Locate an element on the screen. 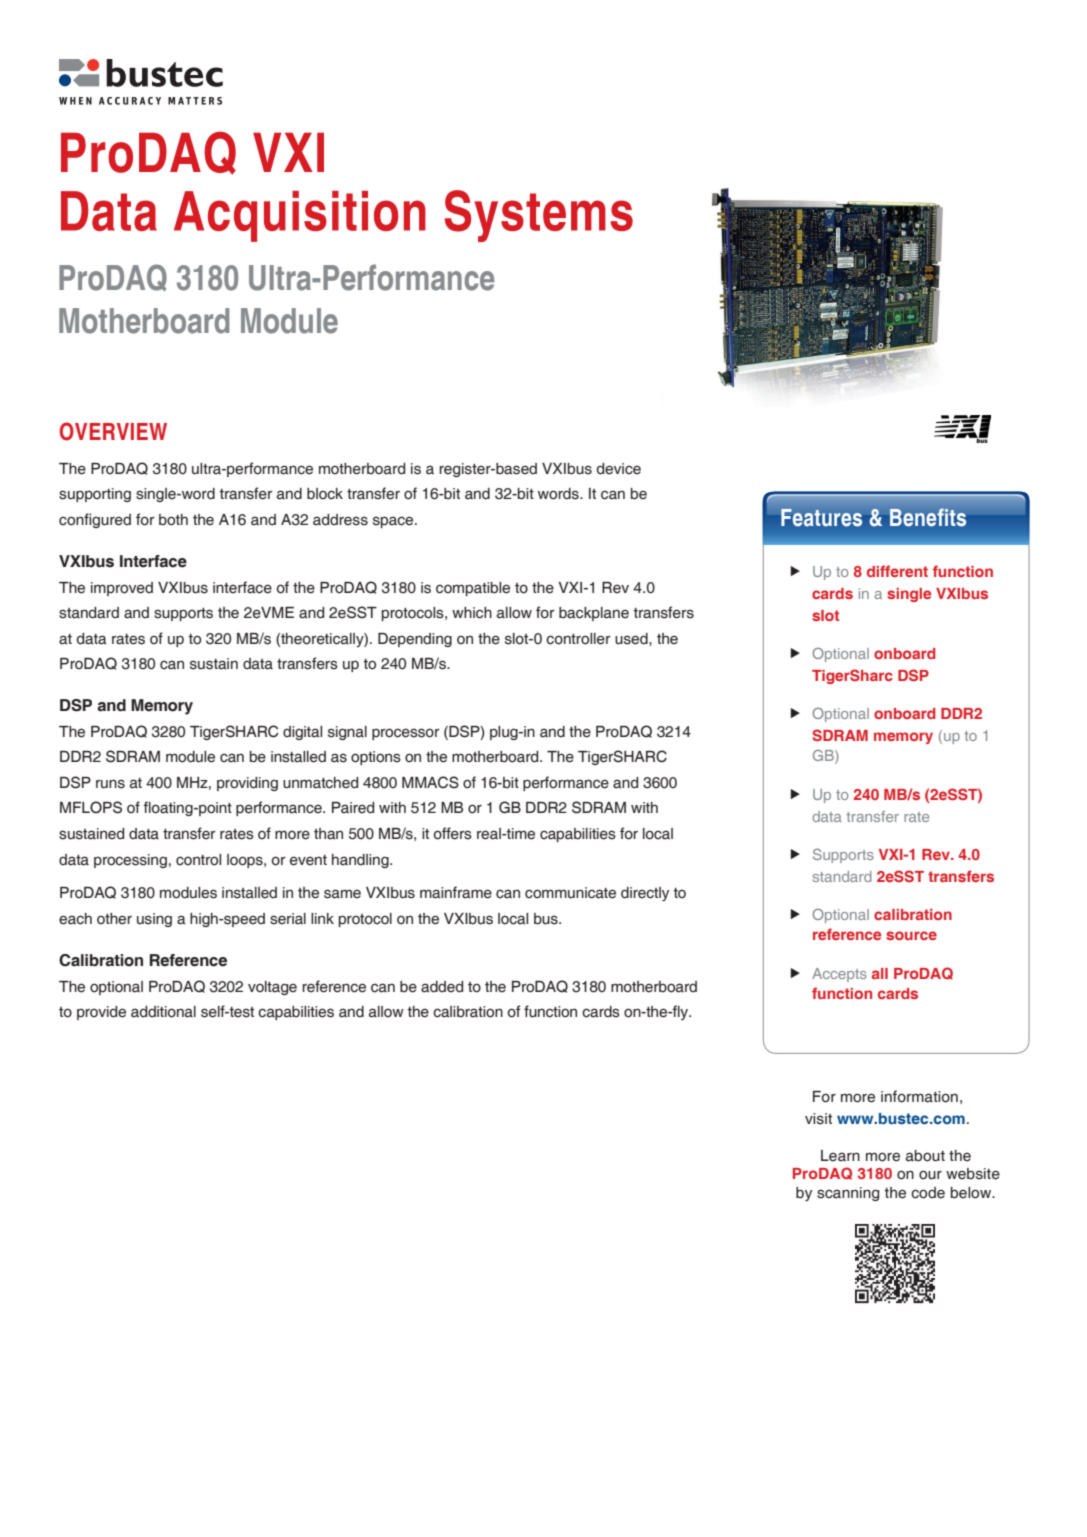  communicate is located at coordinates (570, 893).
